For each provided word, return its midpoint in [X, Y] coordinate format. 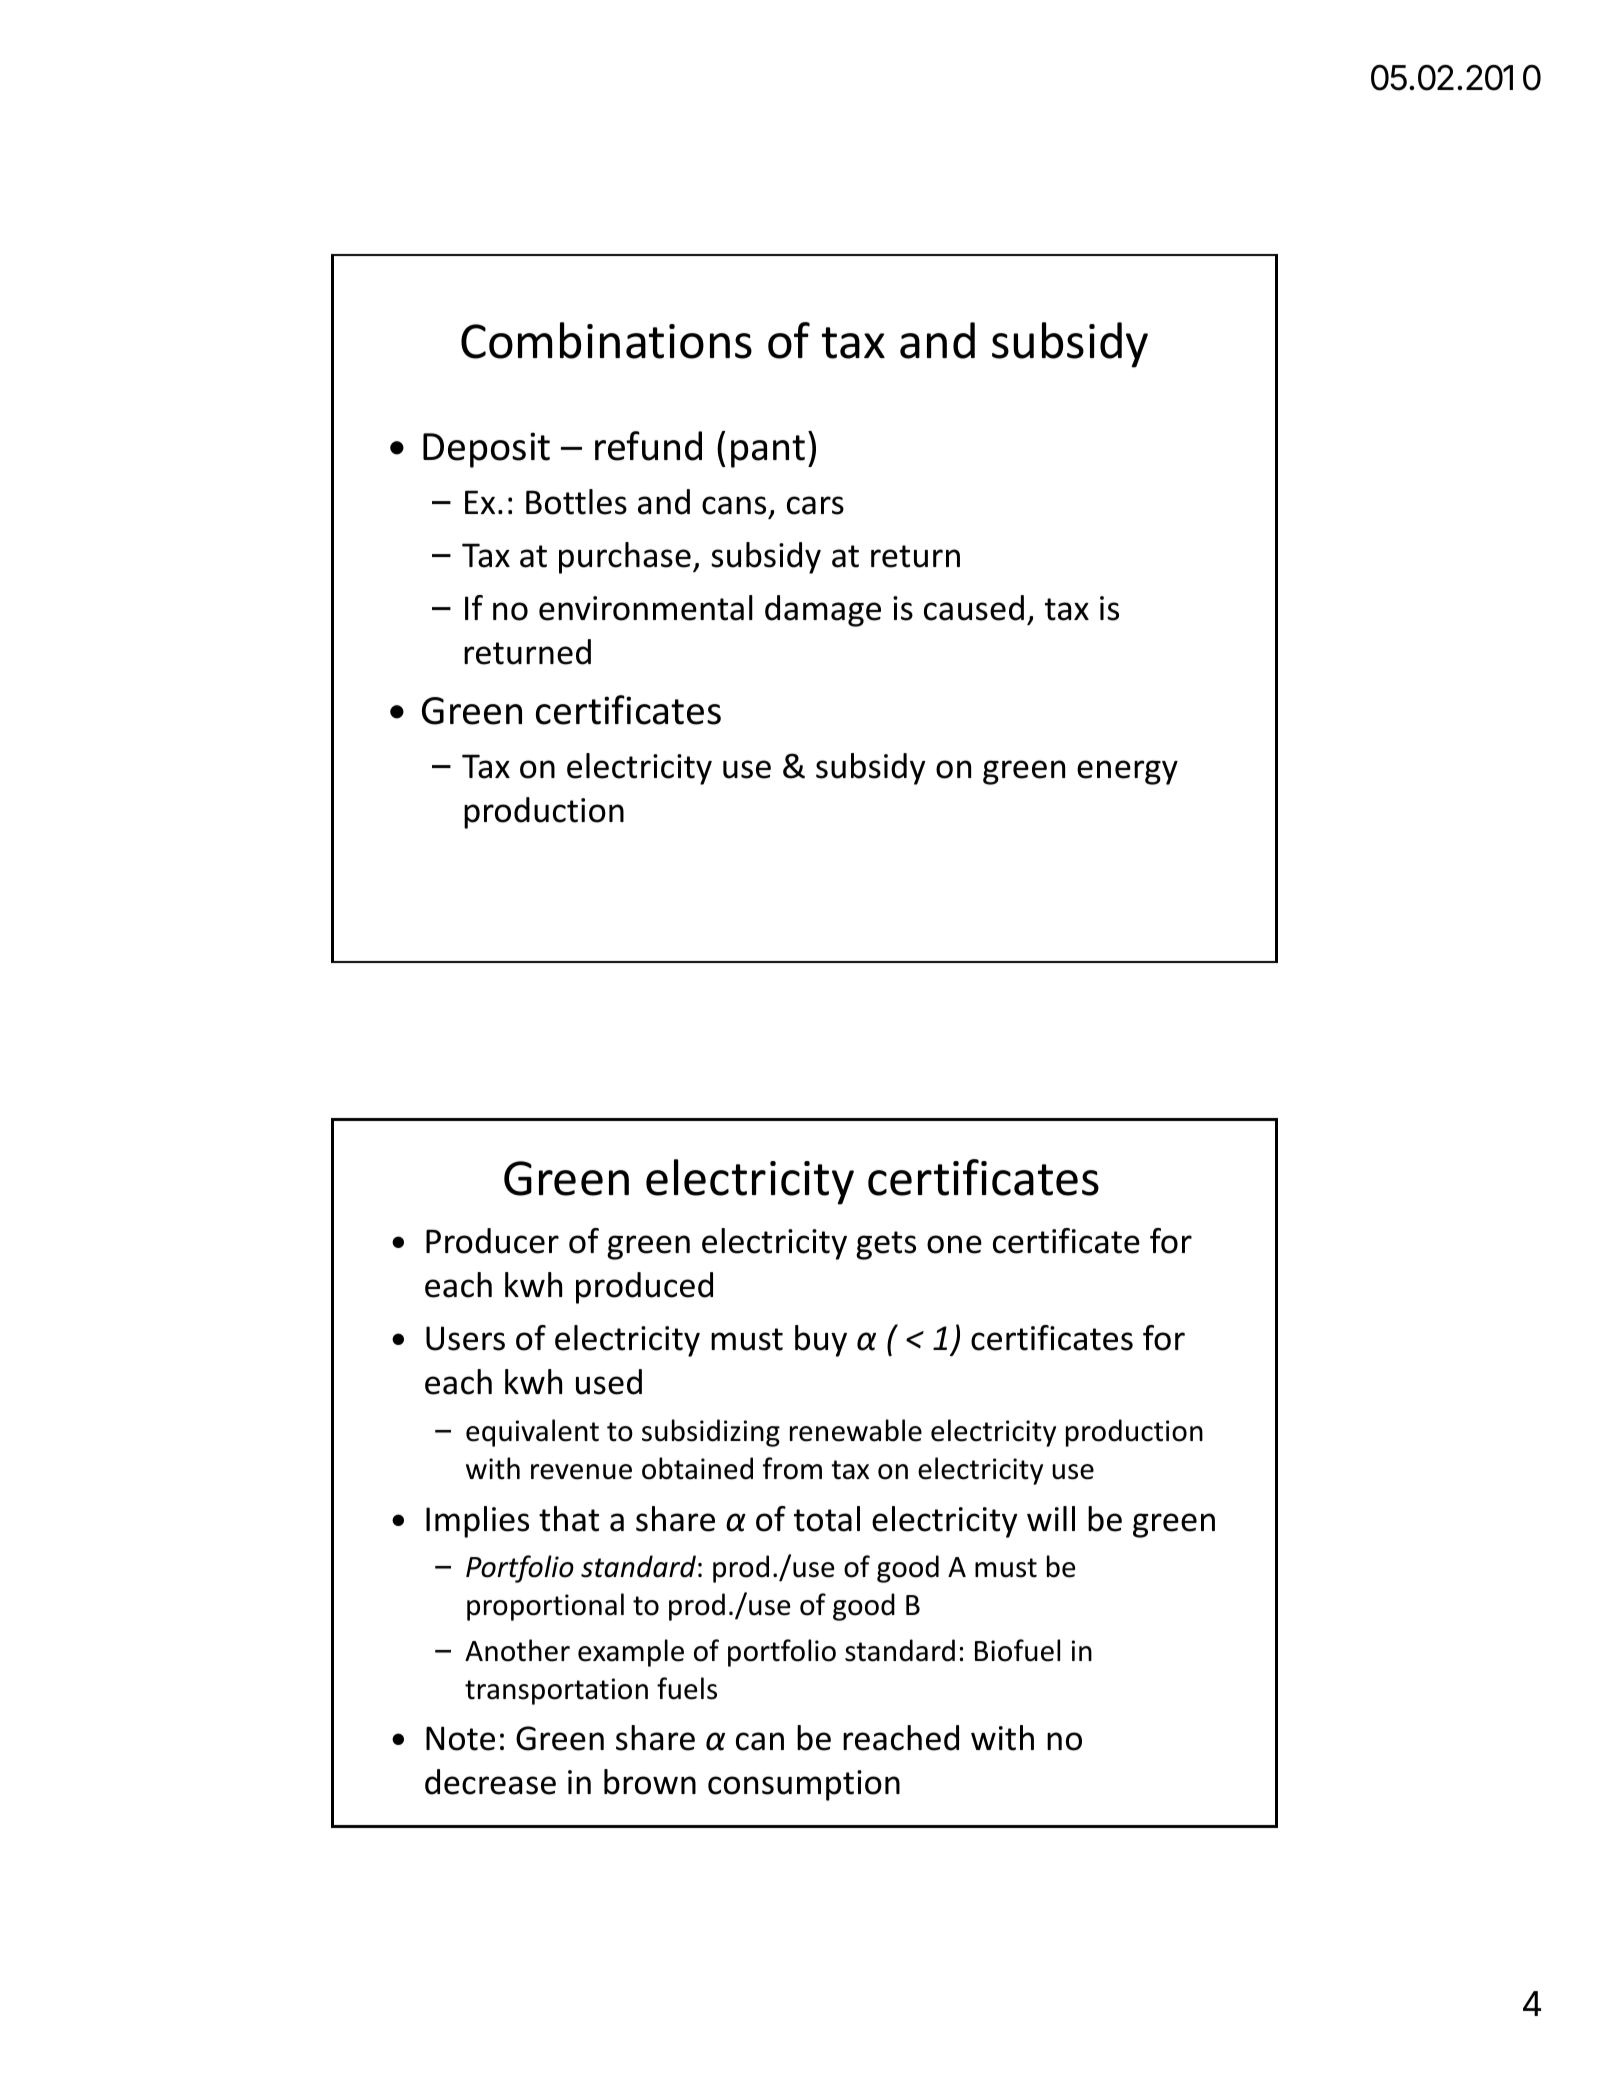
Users [465, 1338]
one [954, 1244]
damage [823, 611]
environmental [646, 608]
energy [1127, 772]
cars [815, 505]
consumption [804, 1785]
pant [768, 451]
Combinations [606, 340]
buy [821, 1341]
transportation [556, 1691]
